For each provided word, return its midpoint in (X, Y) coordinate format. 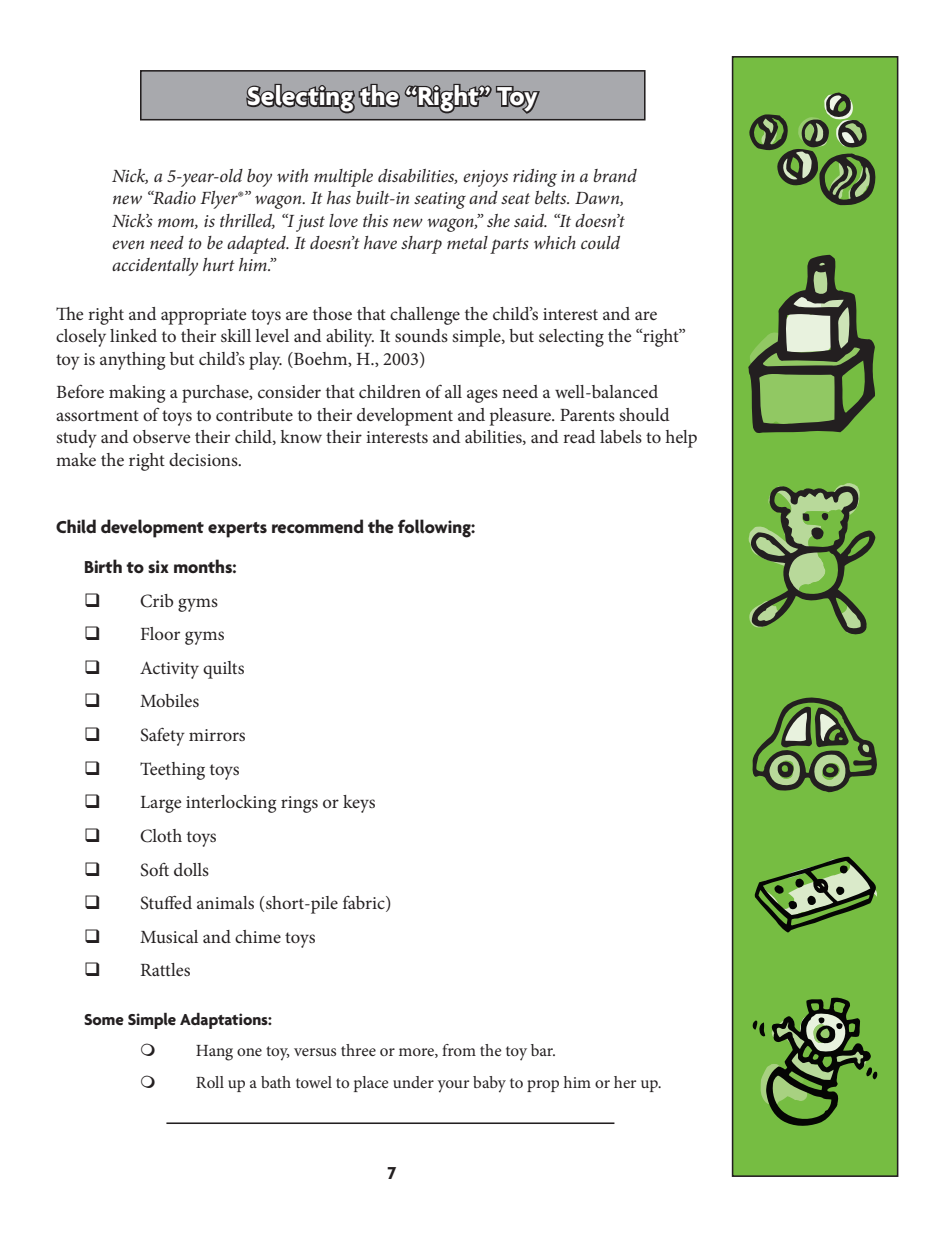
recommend (317, 526)
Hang (214, 1053)
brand (615, 175)
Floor (160, 633)
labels (621, 436)
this (375, 220)
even (128, 244)
